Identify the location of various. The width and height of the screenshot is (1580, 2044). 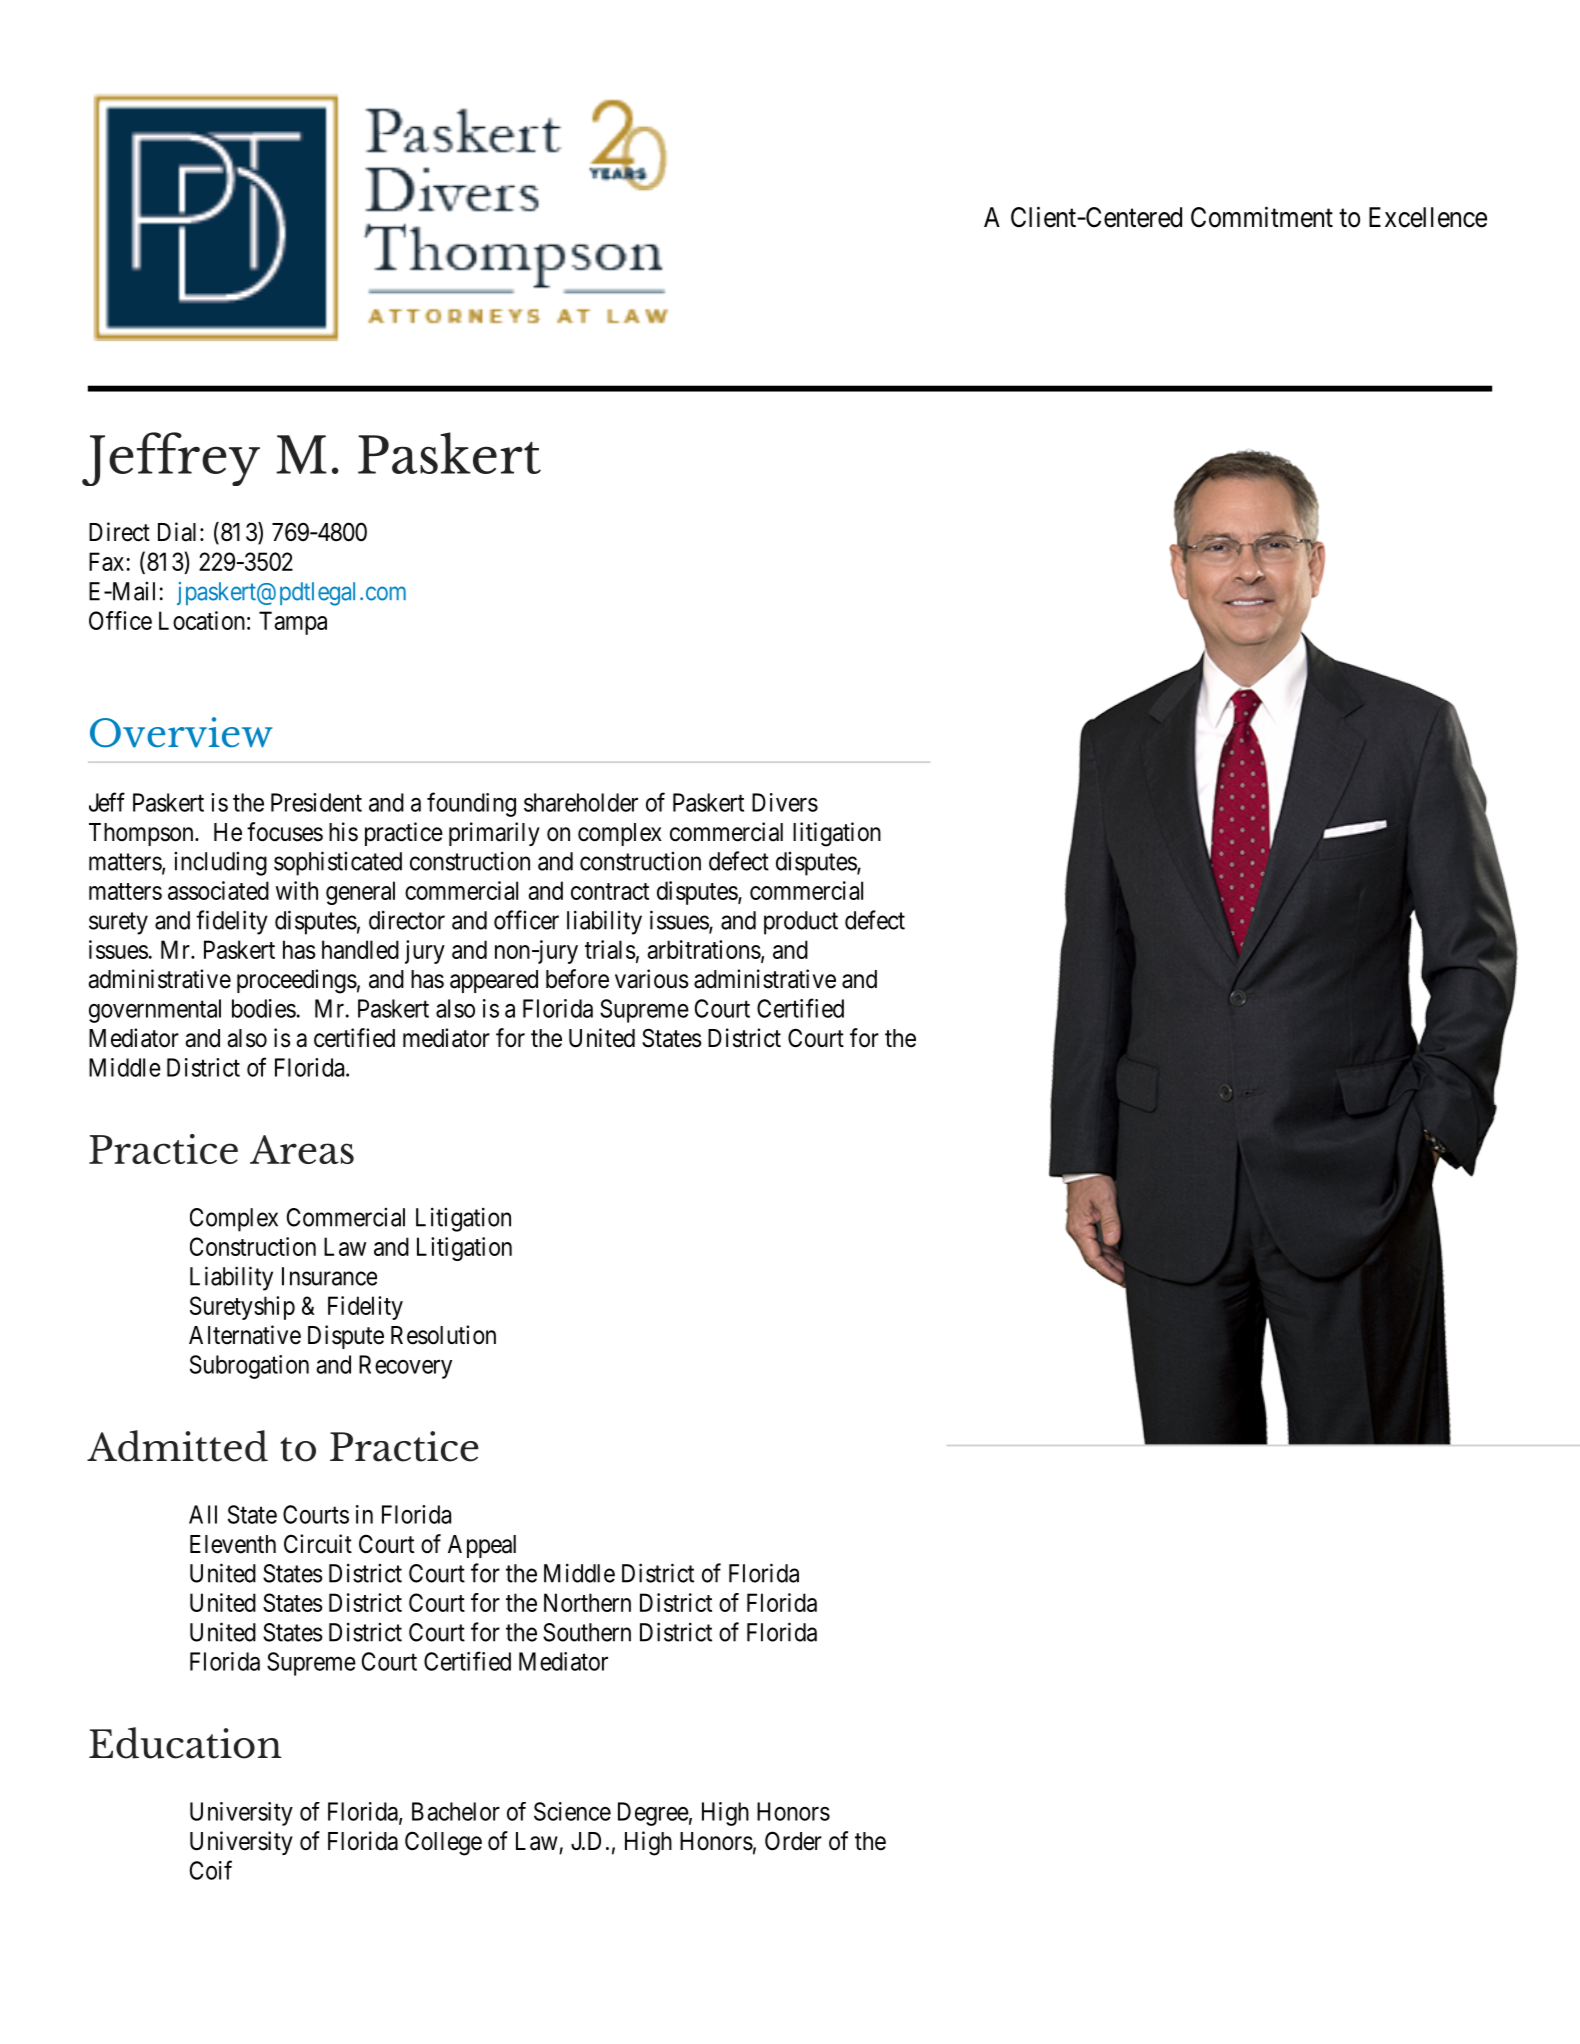
(652, 979).
